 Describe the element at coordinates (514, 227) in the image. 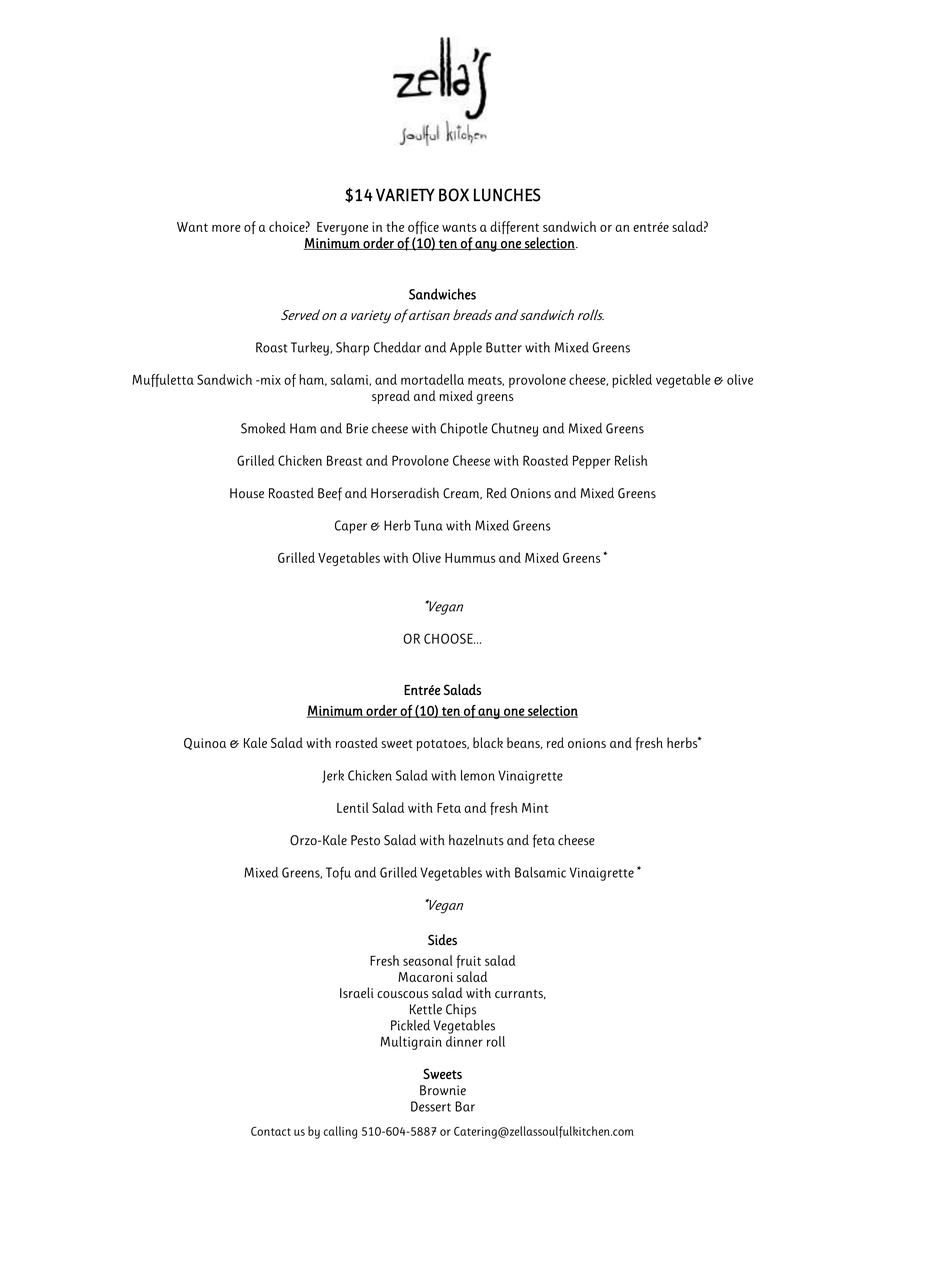

I see `different` at that location.
